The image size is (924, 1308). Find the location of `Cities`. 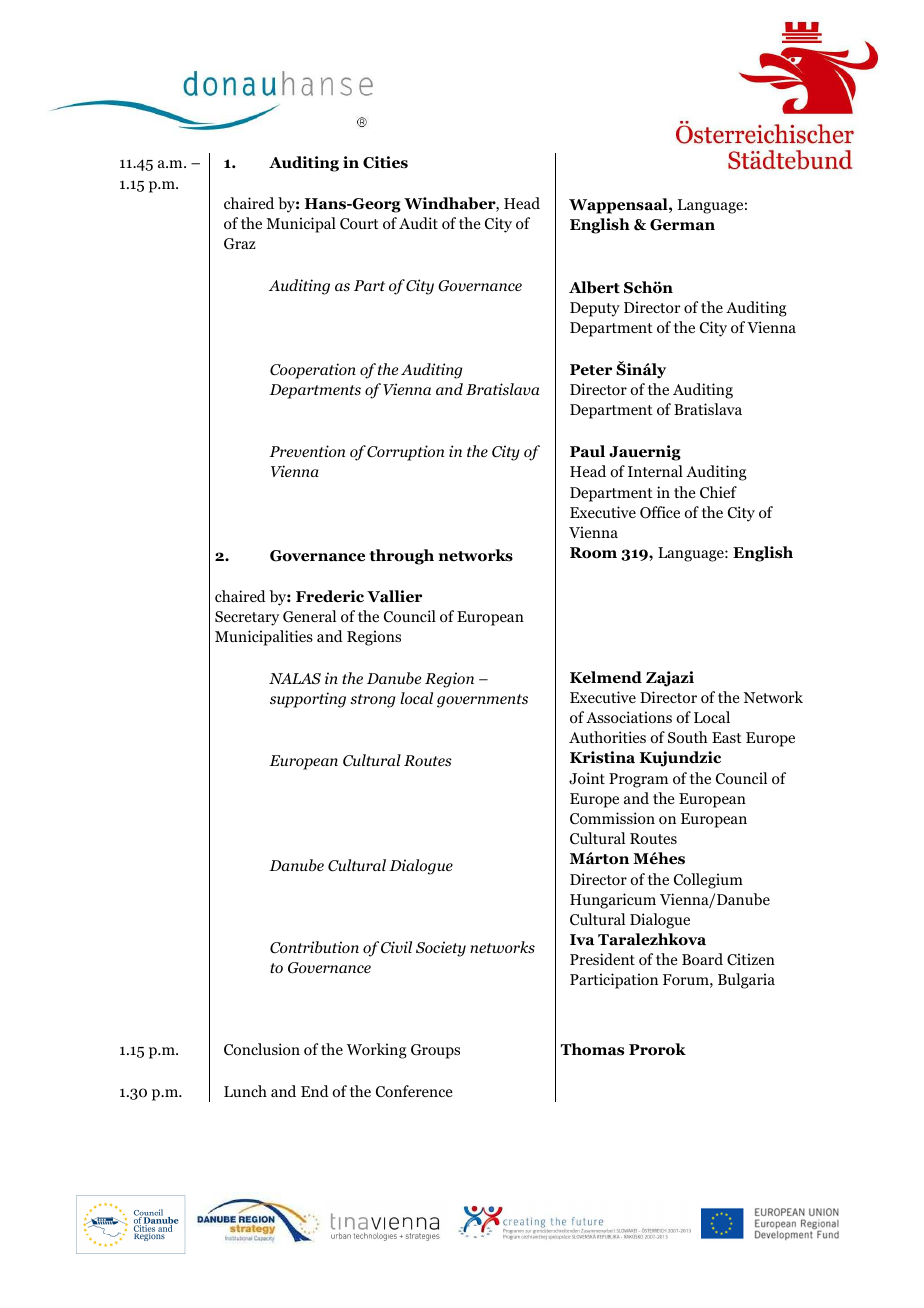

Cities is located at coordinates (385, 162).
